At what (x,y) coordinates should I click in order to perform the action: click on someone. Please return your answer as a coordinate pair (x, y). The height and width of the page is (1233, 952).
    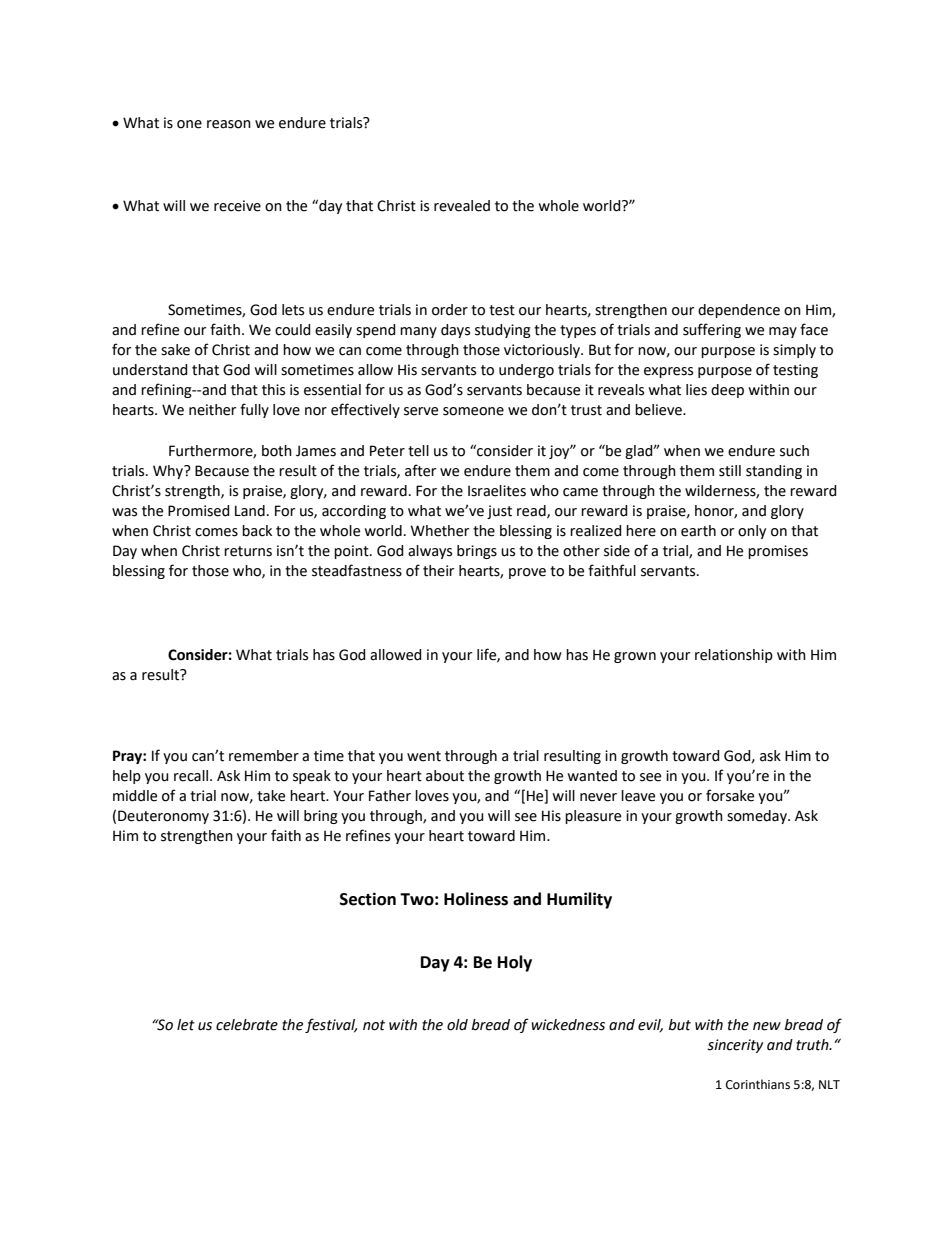
    Looking at the image, I should click on (473, 411).
